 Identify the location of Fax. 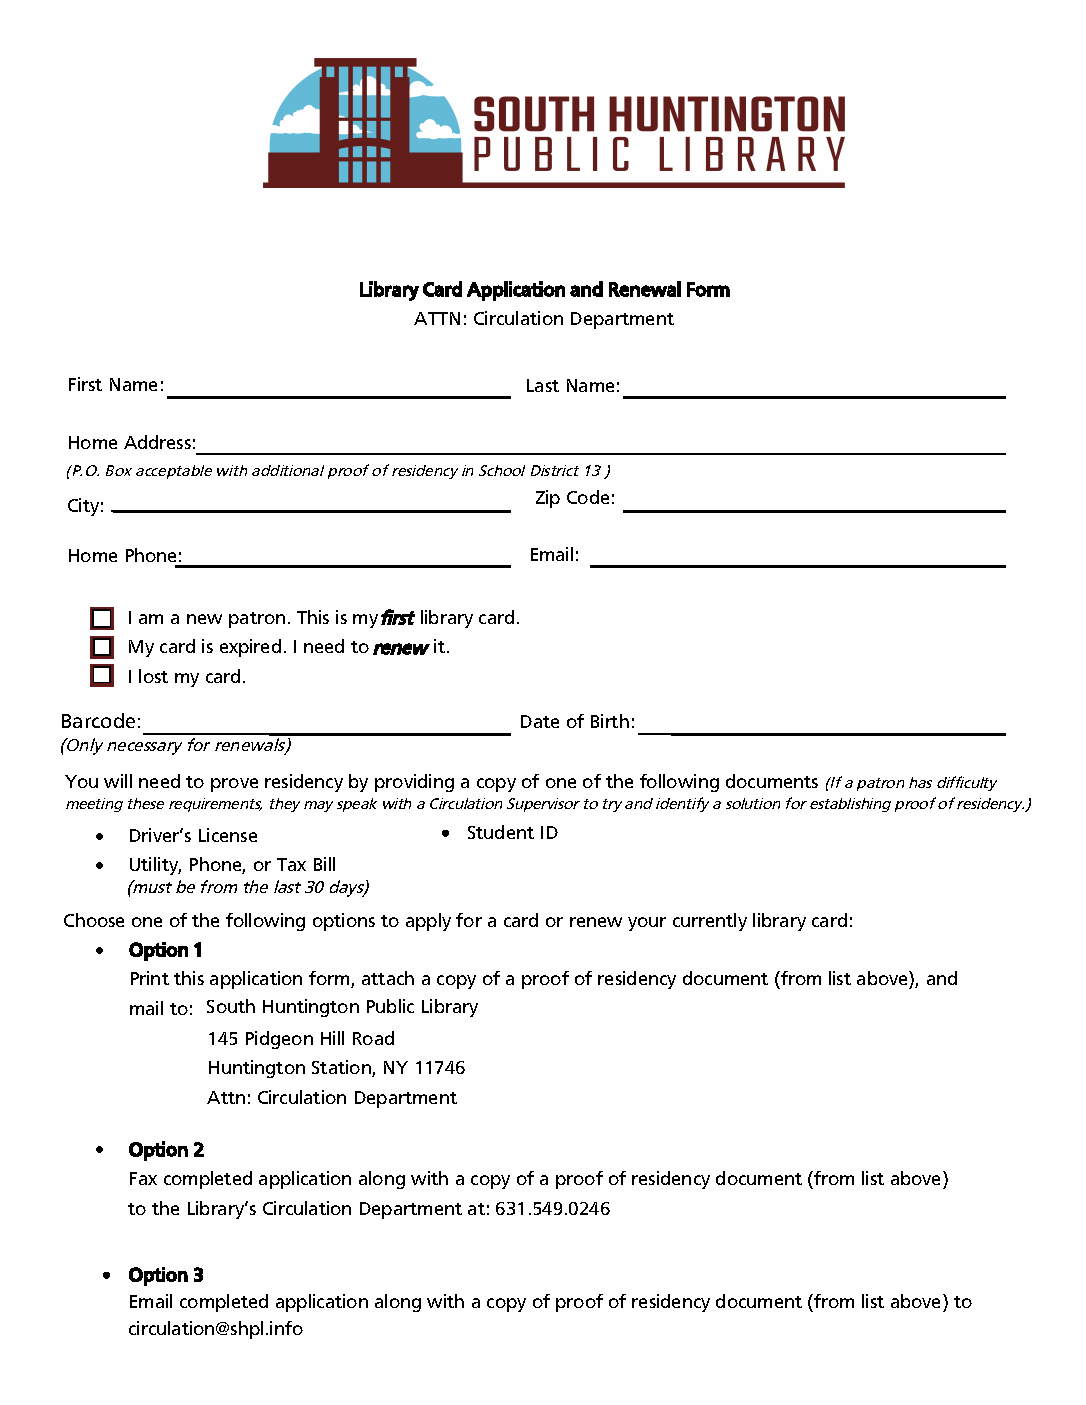
(143, 1178).
